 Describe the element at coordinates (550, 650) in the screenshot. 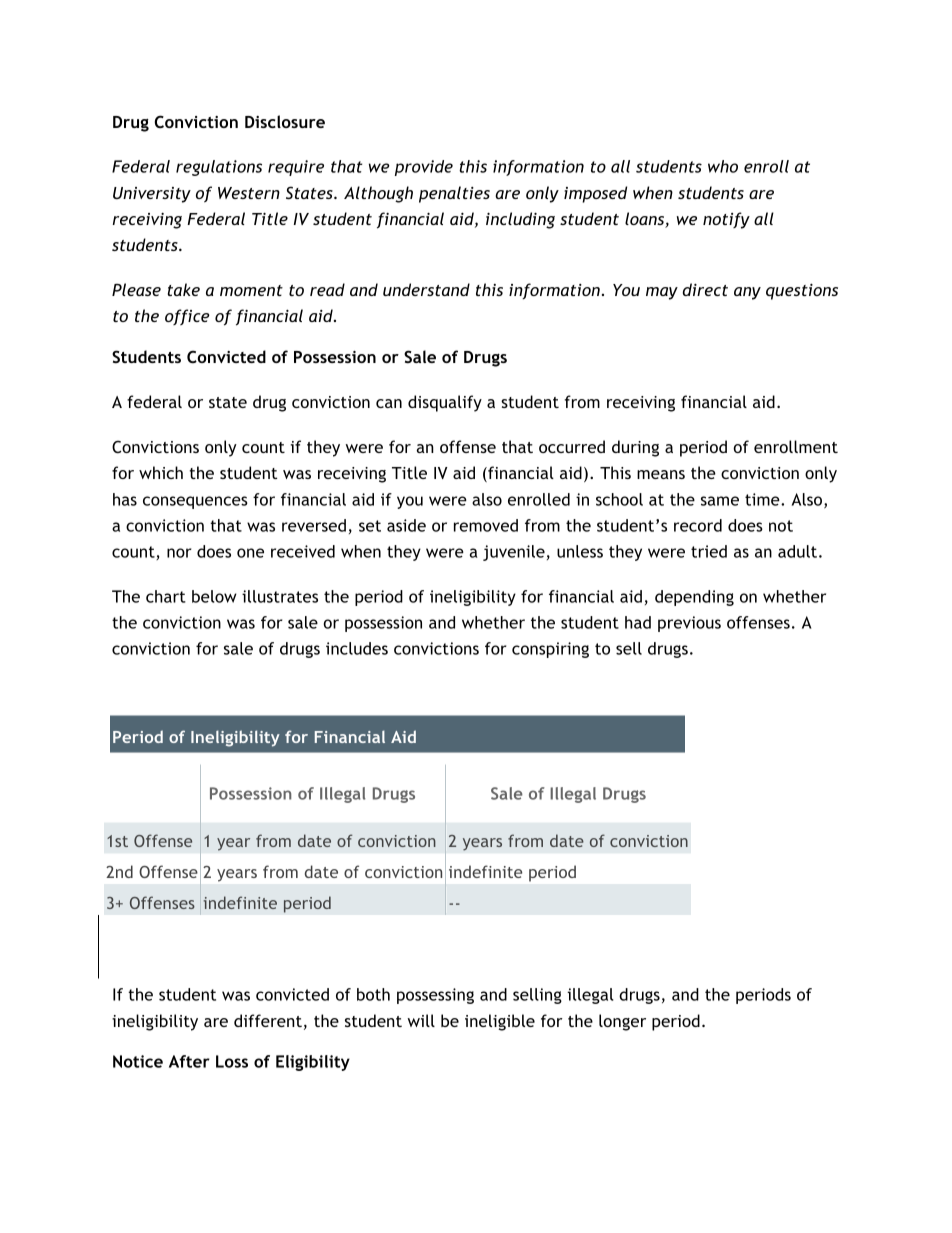

I see `conspiring` at that location.
